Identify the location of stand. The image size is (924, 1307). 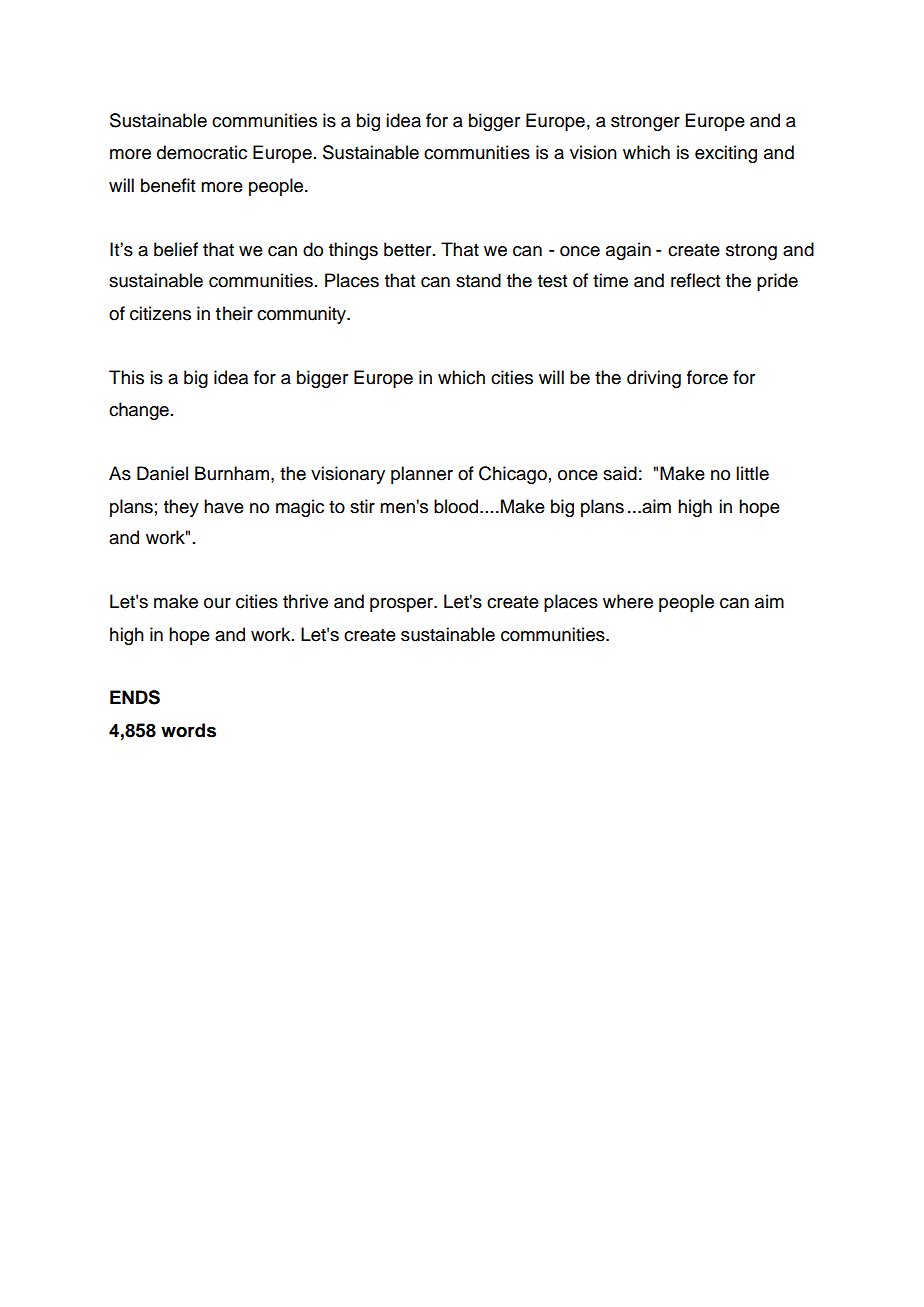
(478, 280).
